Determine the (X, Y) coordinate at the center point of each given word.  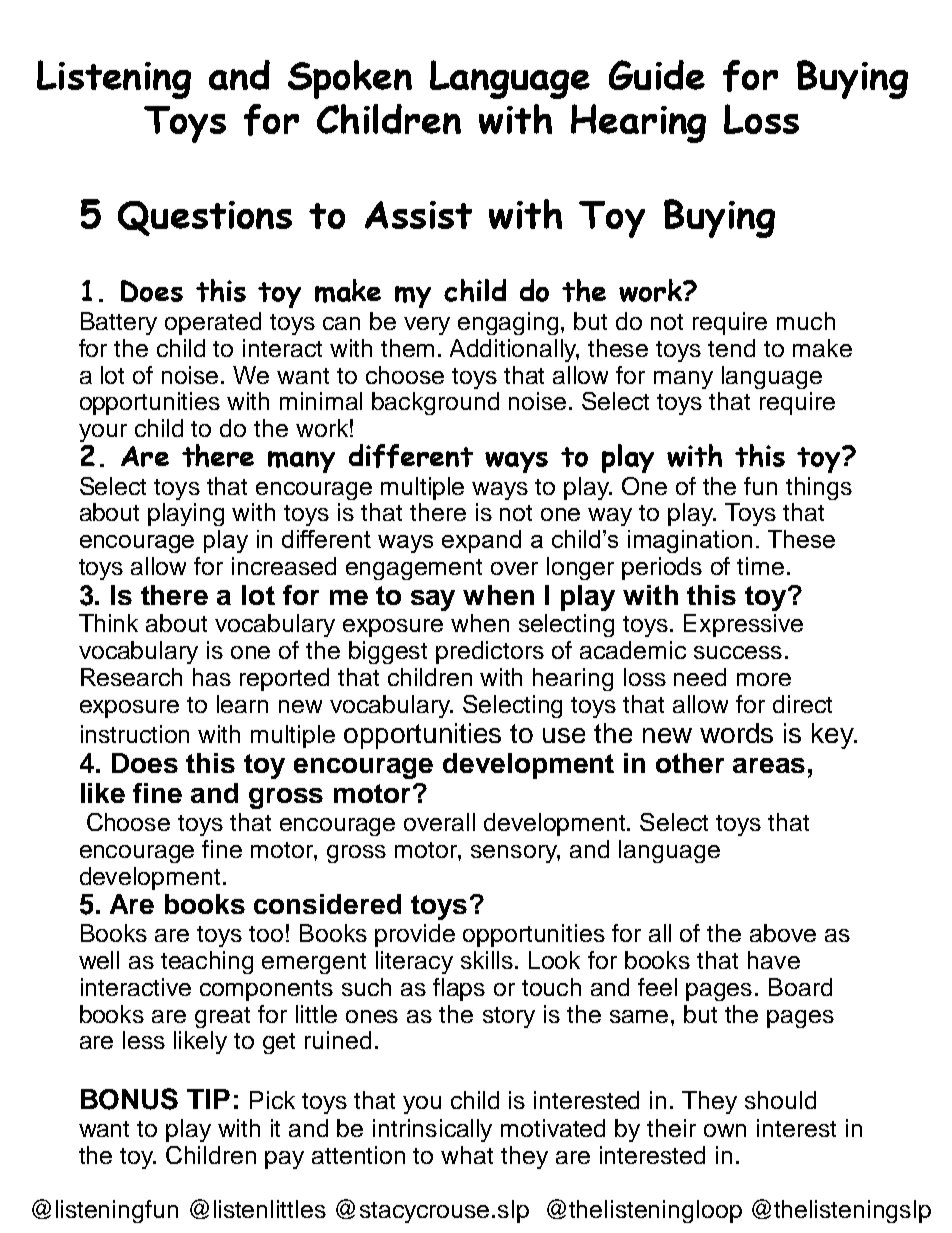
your (103, 433)
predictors (490, 652)
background (435, 403)
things (819, 488)
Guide (657, 75)
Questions (205, 218)
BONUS (129, 1099)
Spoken (350, 79)
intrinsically (432, 1130)
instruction (135, 734)
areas (769, 765)
